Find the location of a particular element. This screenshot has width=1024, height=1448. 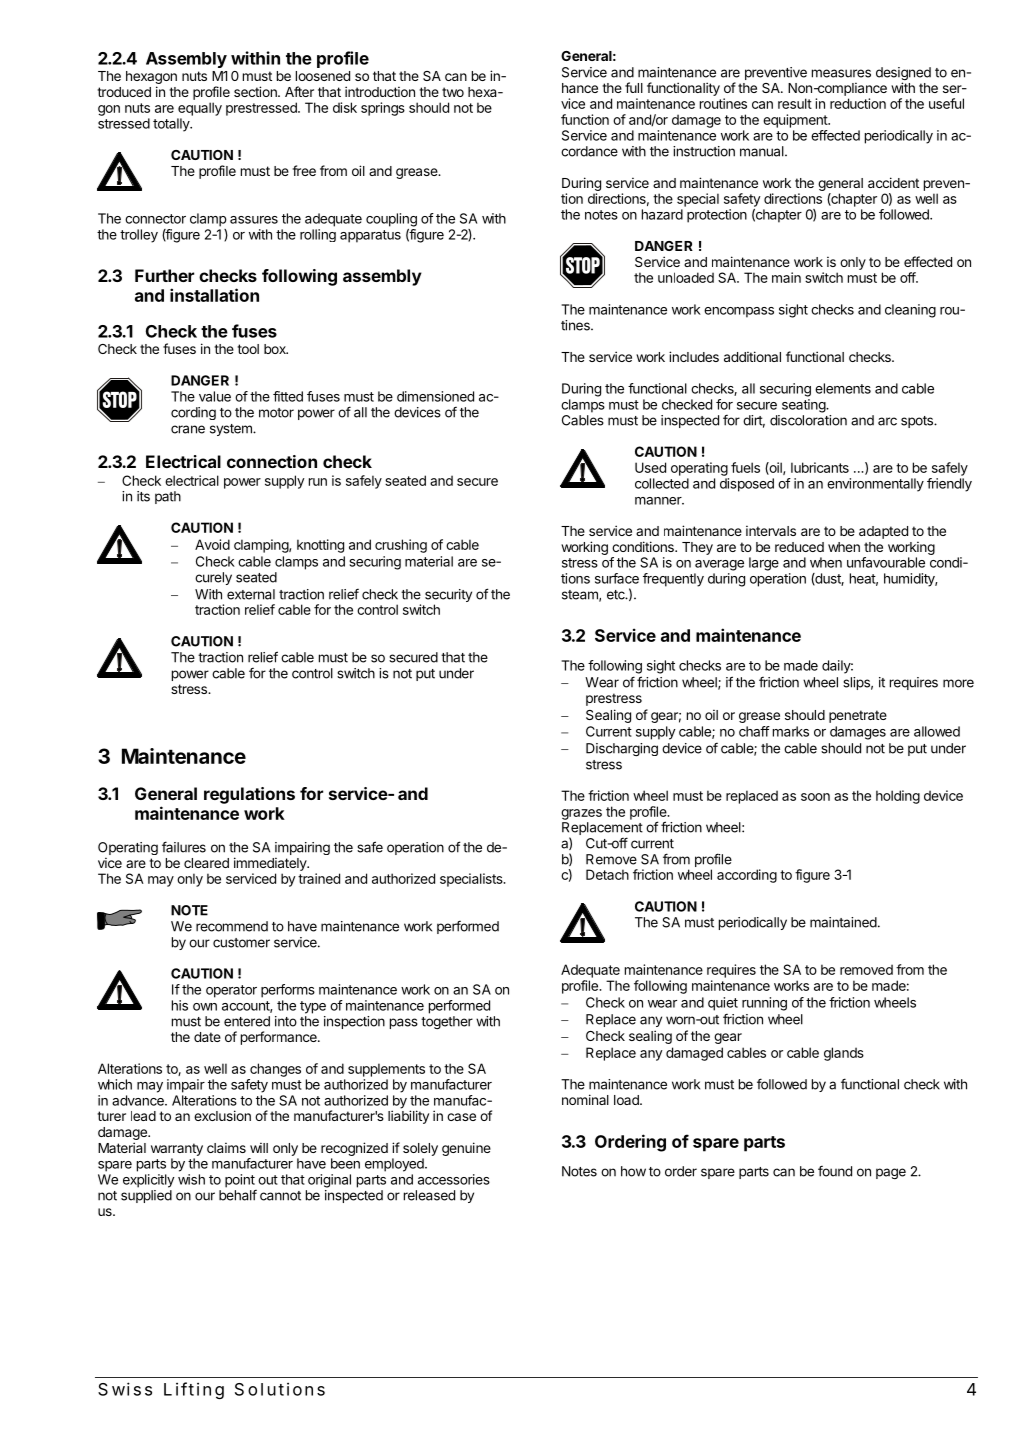

equally is located at coordinates (200, 109).
